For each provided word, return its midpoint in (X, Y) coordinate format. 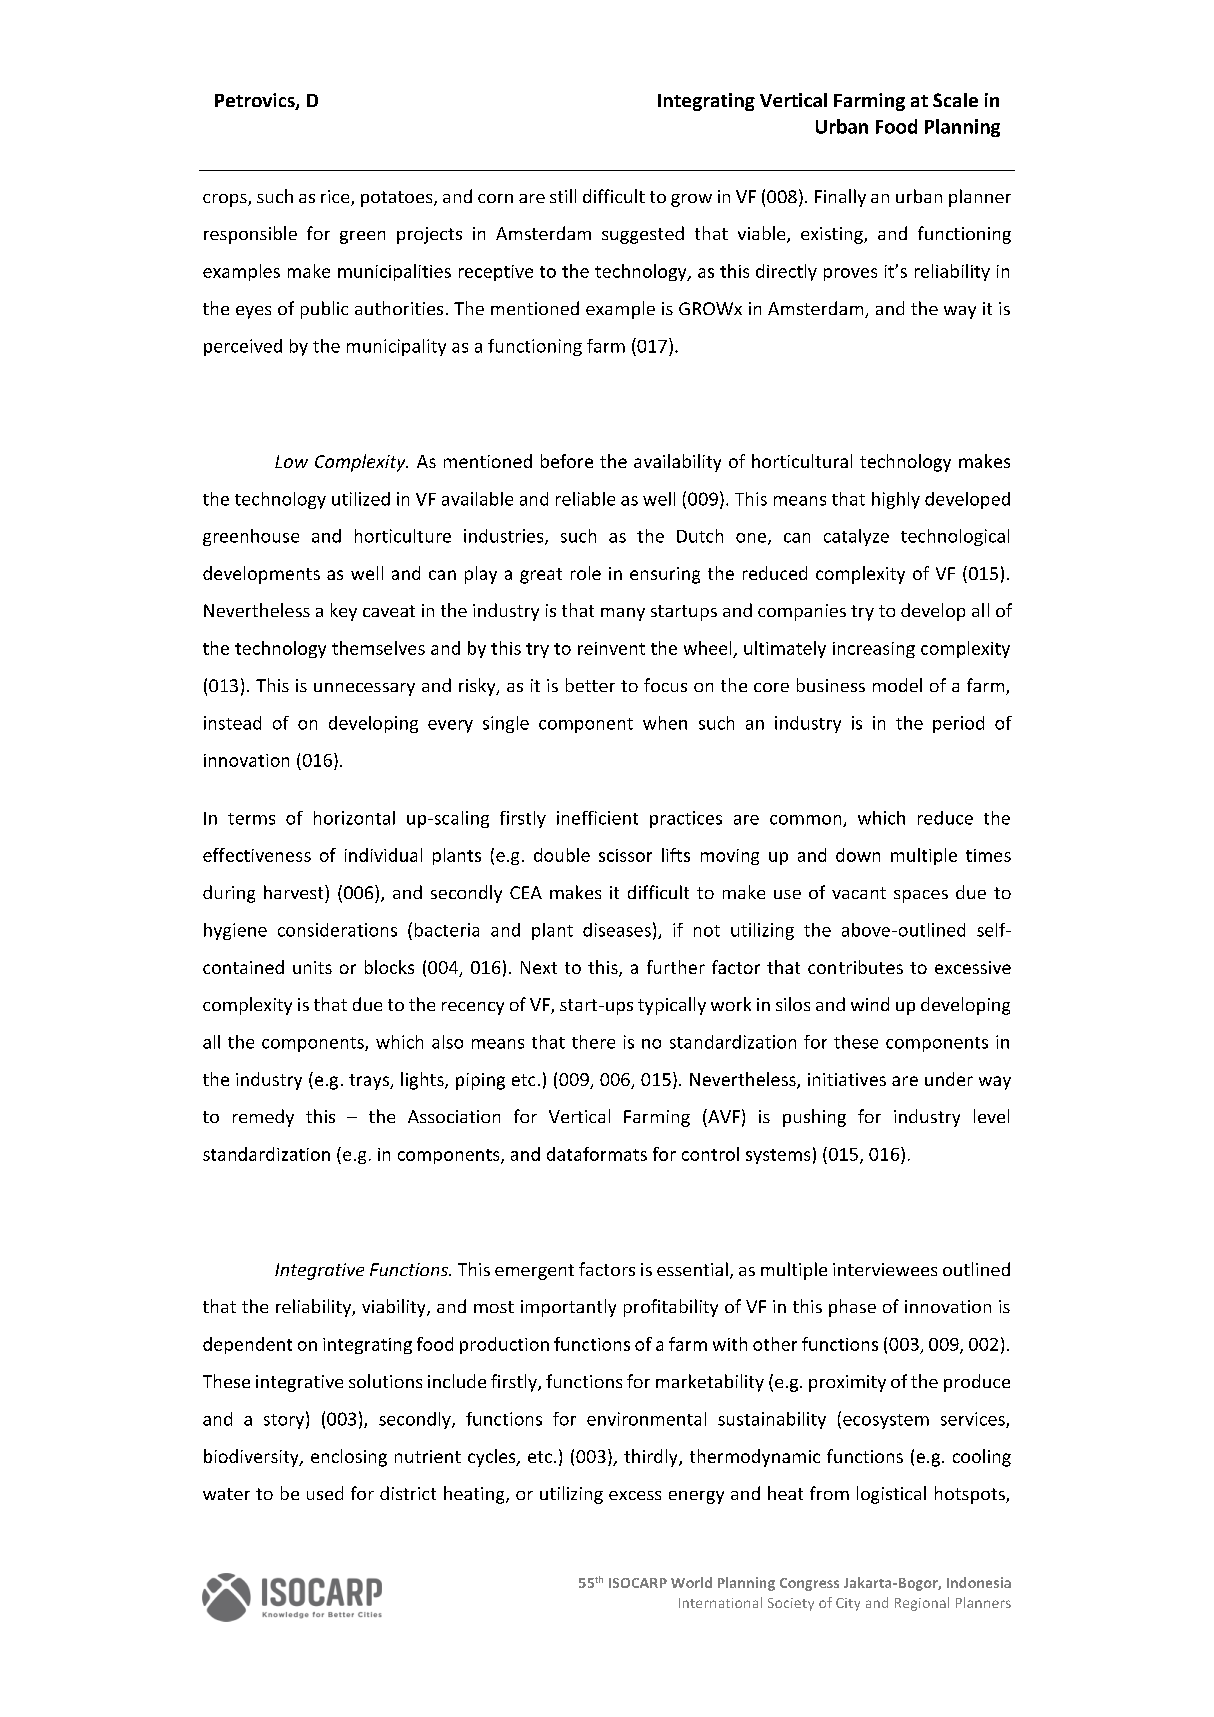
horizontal (354, 818)
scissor (625, 855)
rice (336, 198)
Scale (955, 100)
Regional (922, 1604)
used (325, 1493)
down (858, 855)
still (563, 196)
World (691, 1582)
